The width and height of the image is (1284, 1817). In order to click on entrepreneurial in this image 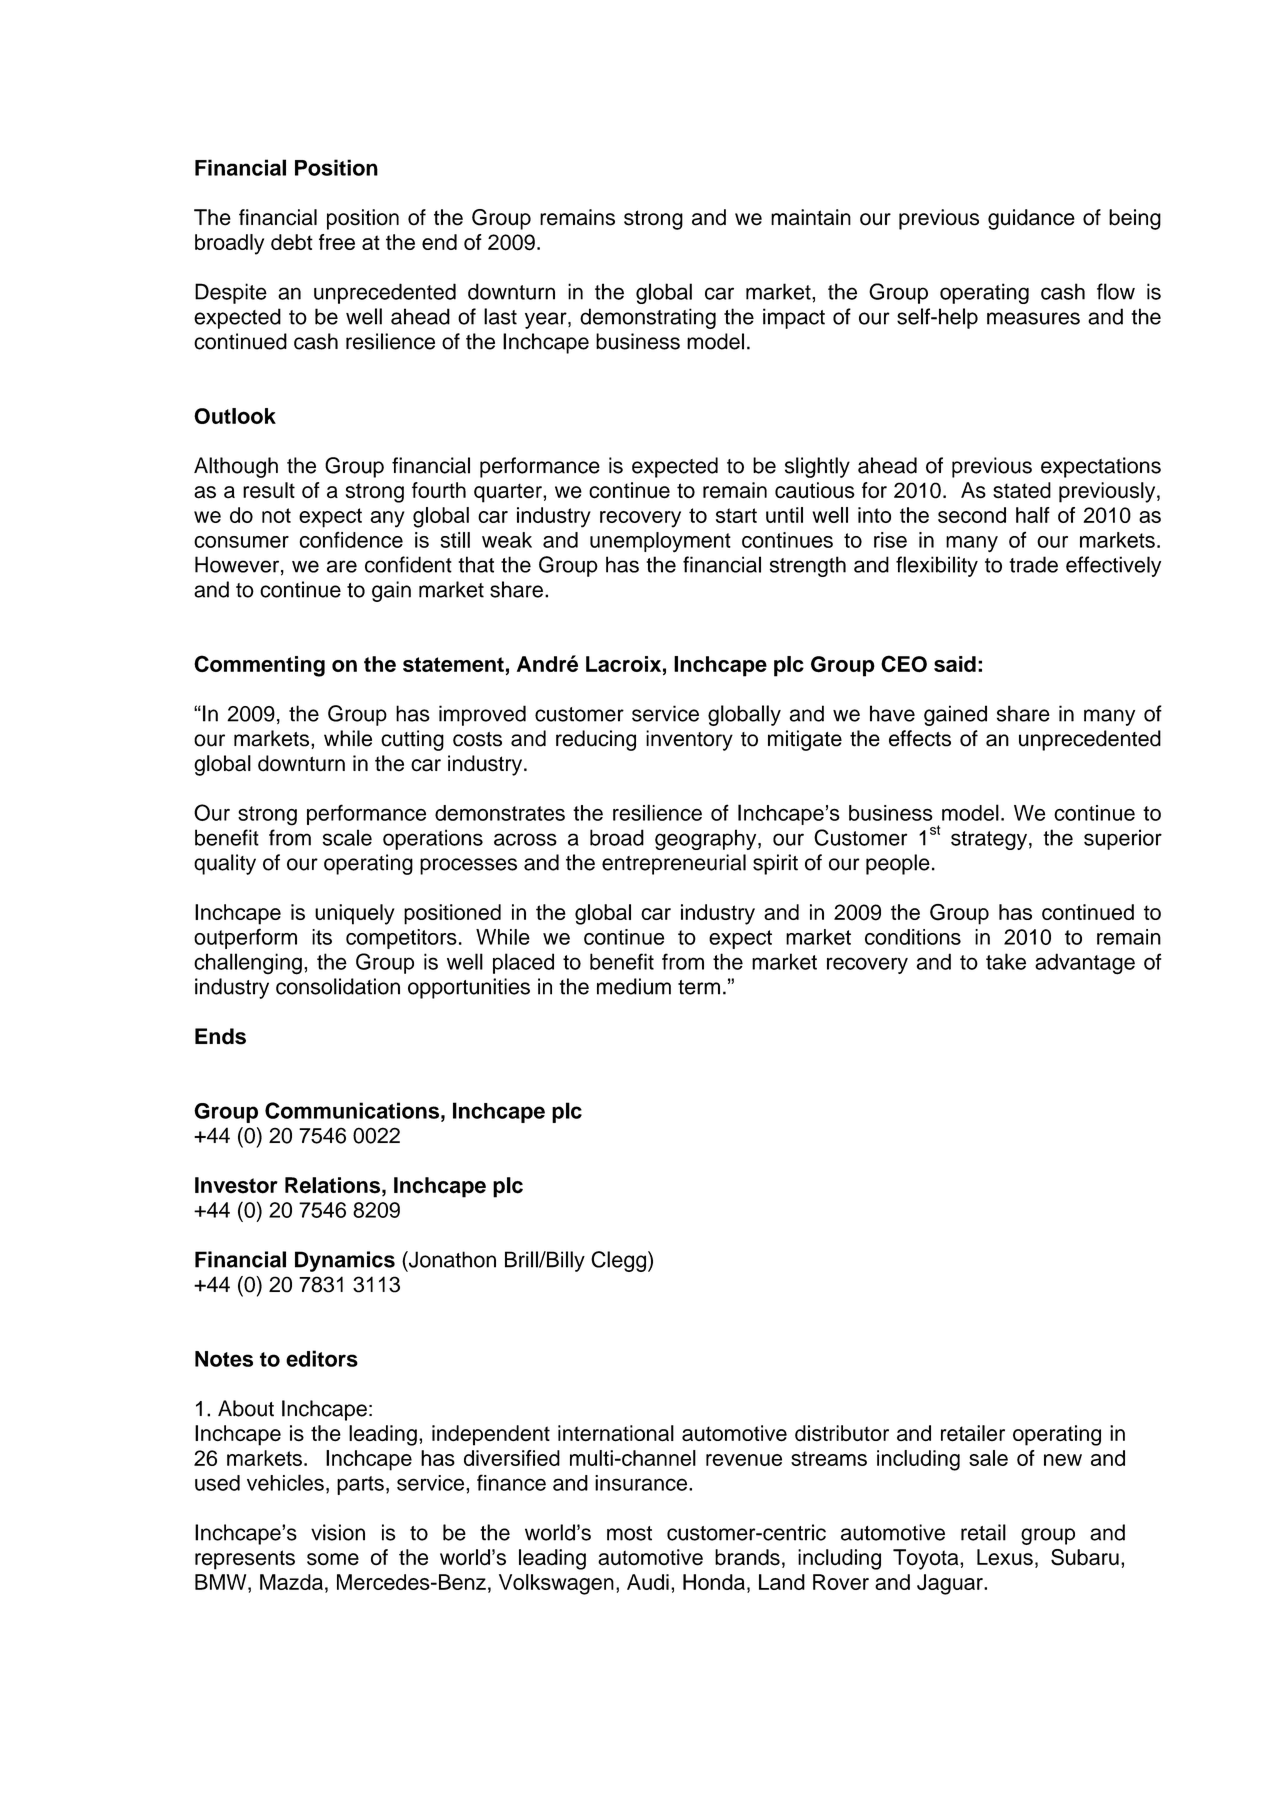, I will do `click(674, 864)`.
